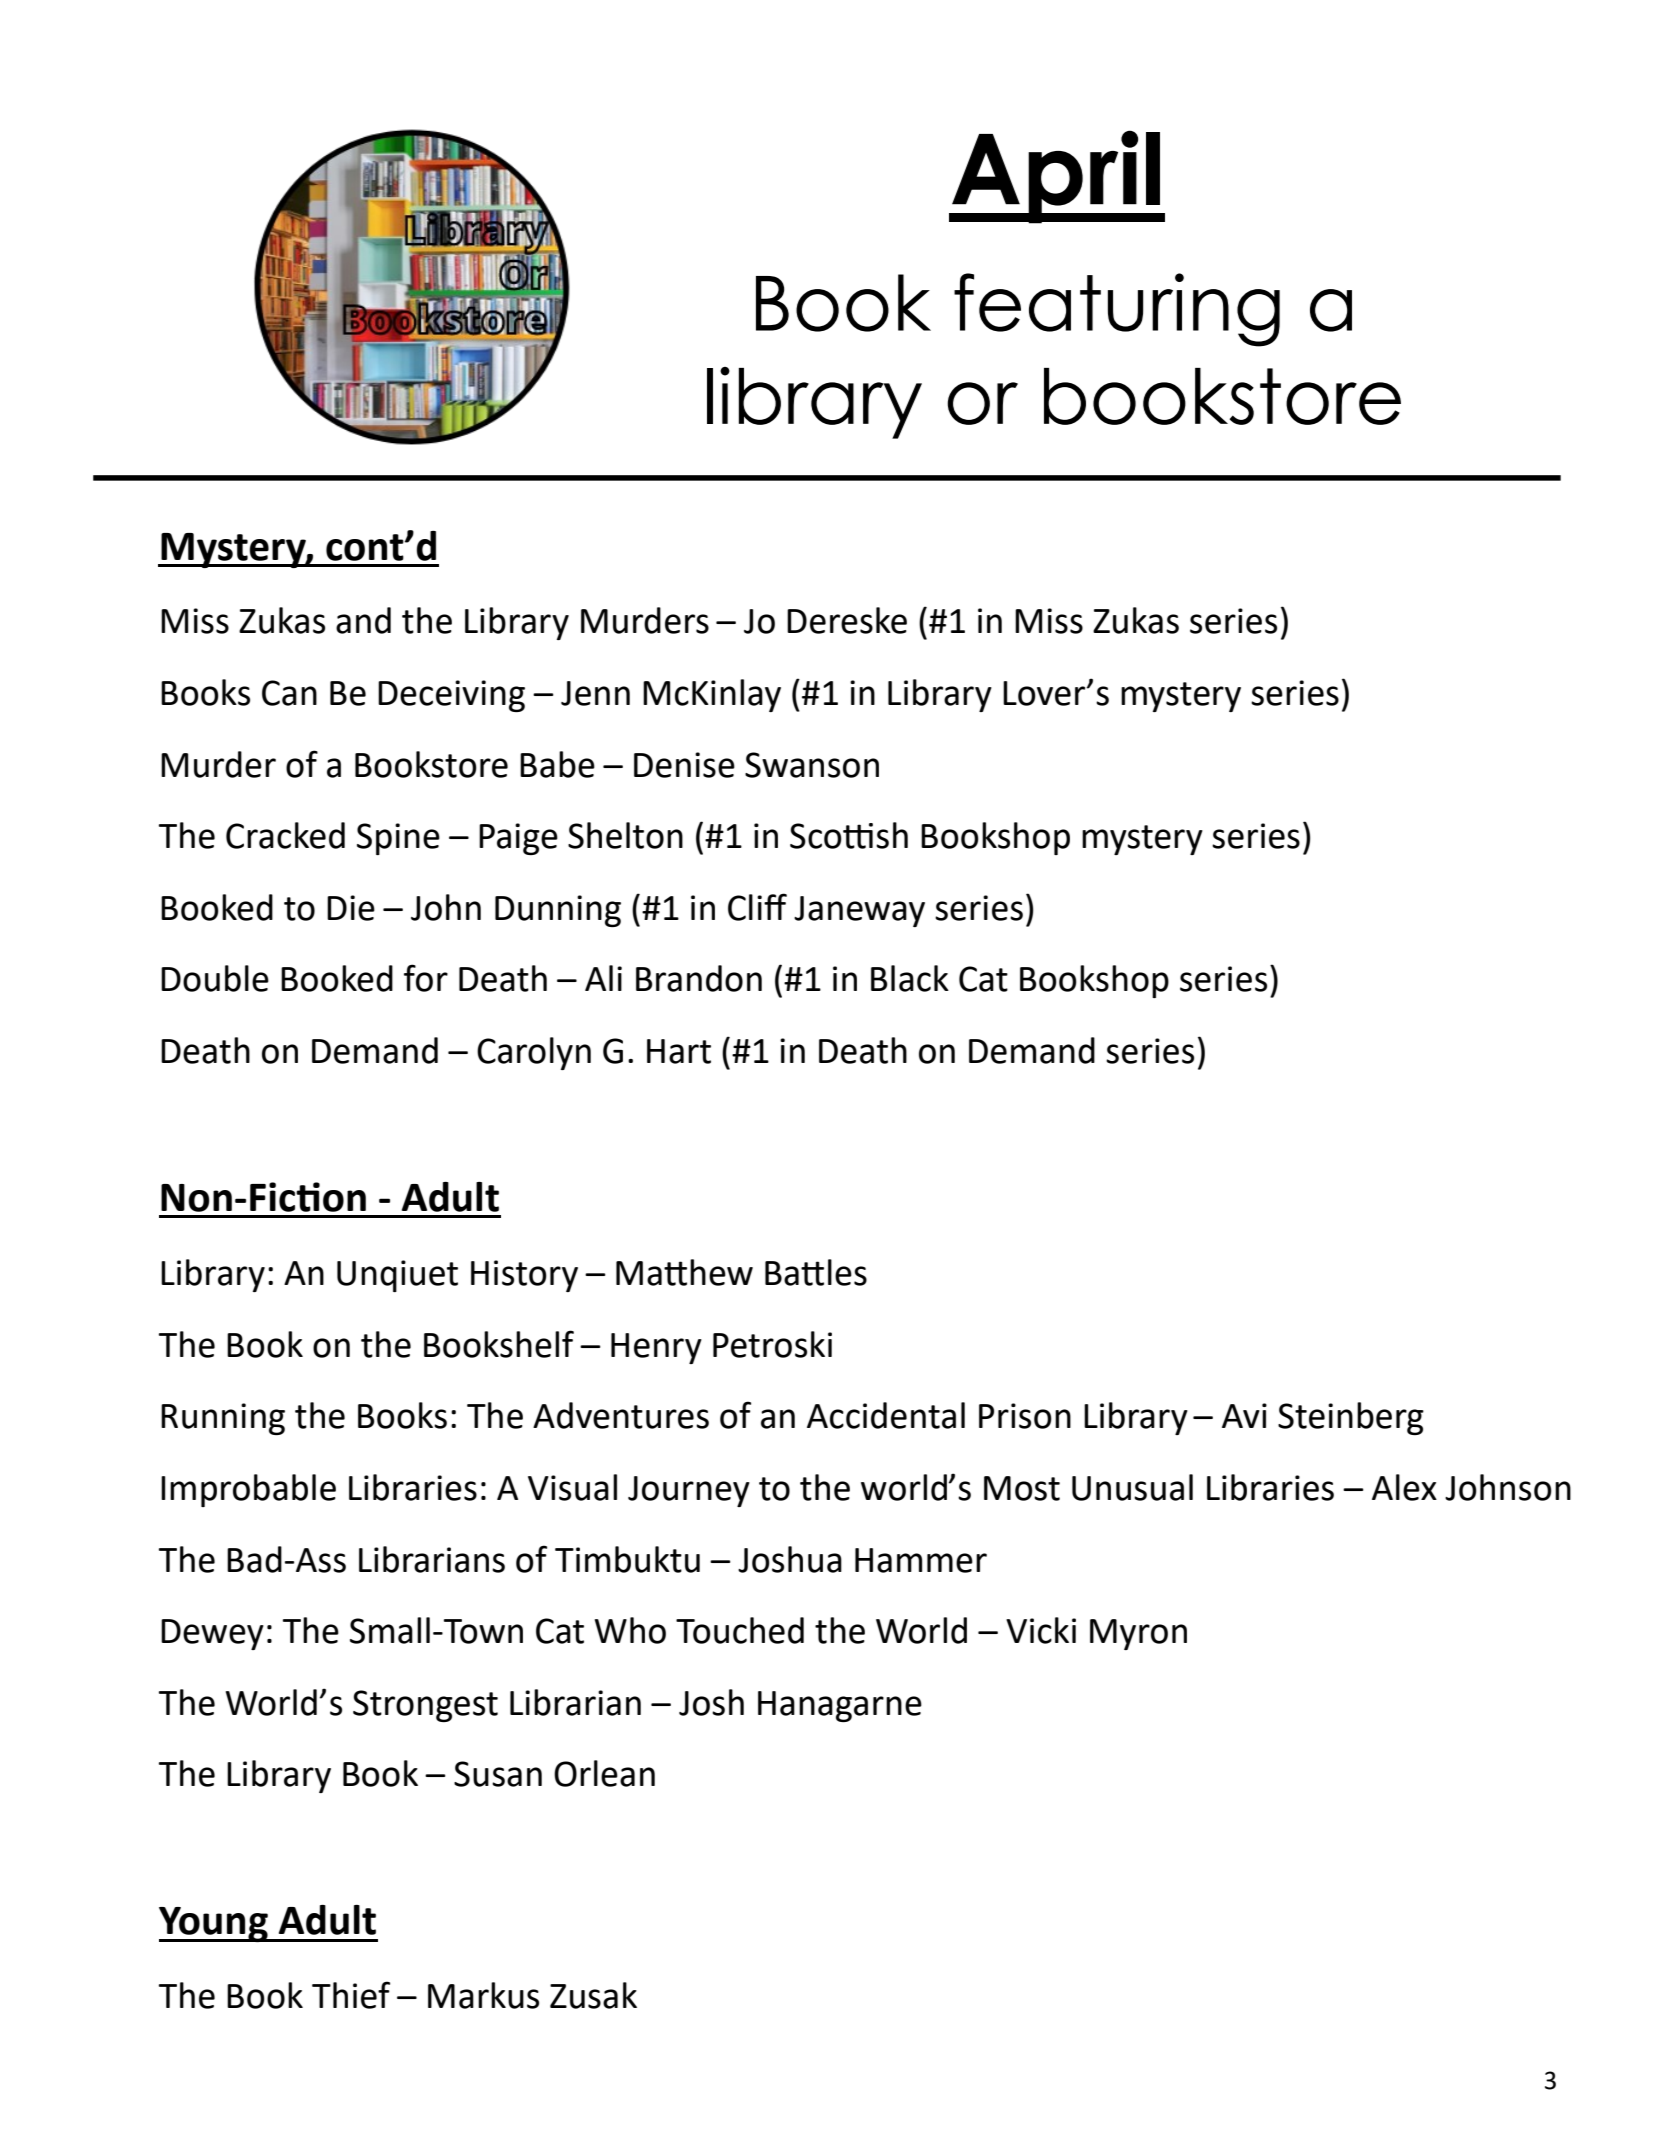  Describe the element at coordinates (426, 978) in the page. I see `for` at that location.
